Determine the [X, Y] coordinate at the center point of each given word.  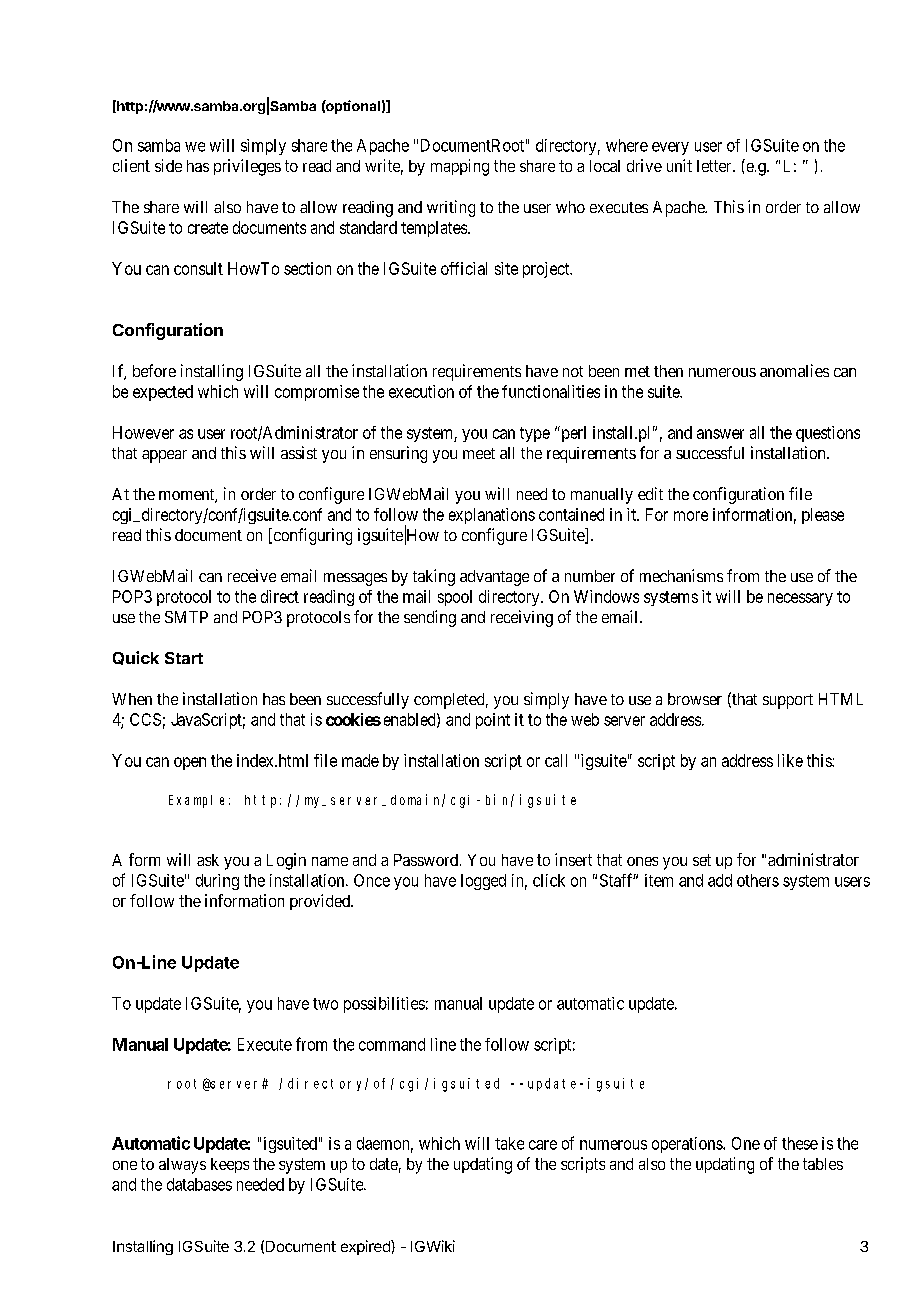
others [758, 880]
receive [252, 575]
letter [715, 166]
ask [208, 860]
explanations [492, 516]
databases [199, 1184]
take [509, 1143]
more [691, 516]
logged [483, 882]
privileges [247, 167]
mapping [460, 167]
